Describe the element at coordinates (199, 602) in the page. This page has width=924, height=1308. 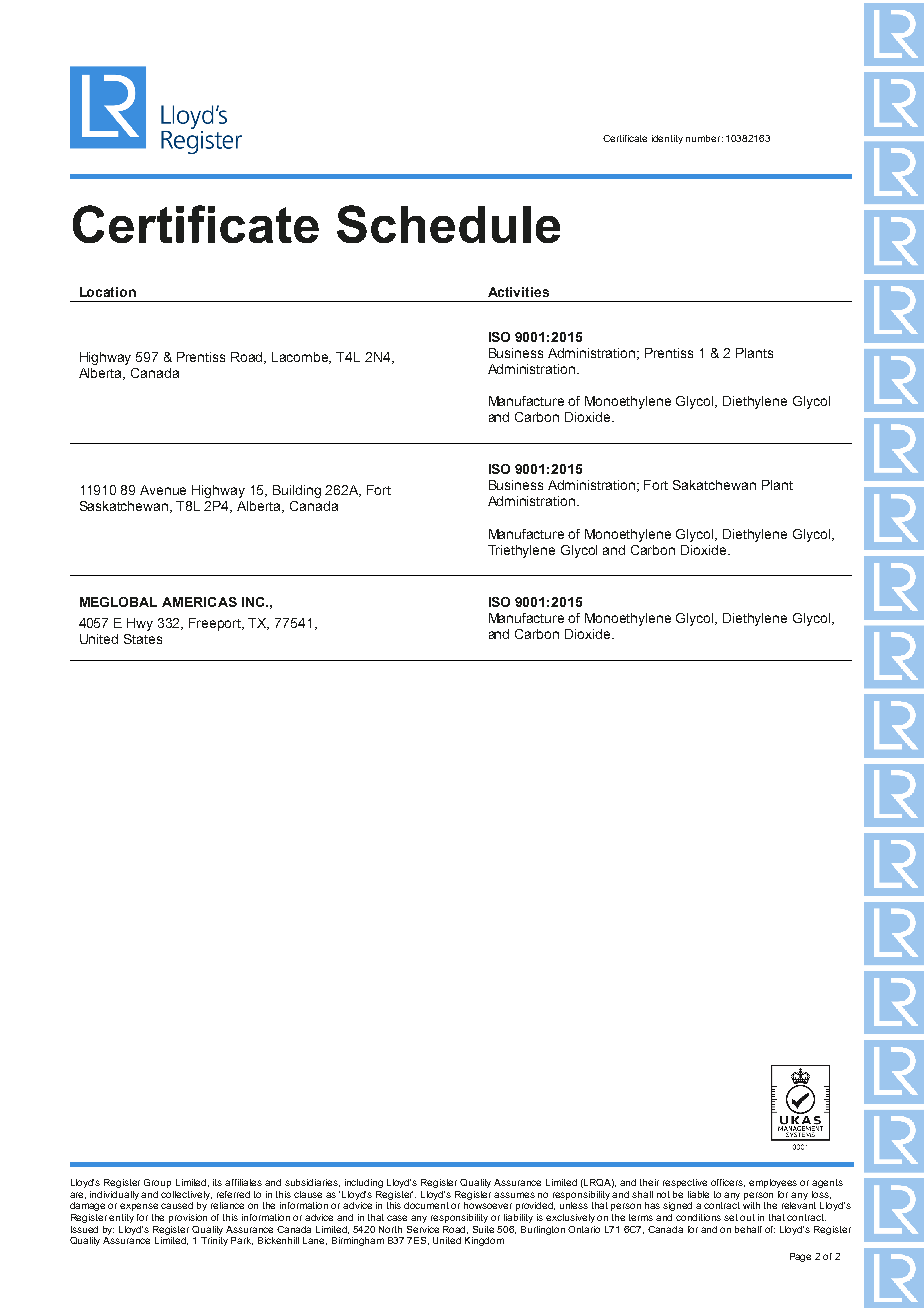
I see `AMERICAS` at that location.
